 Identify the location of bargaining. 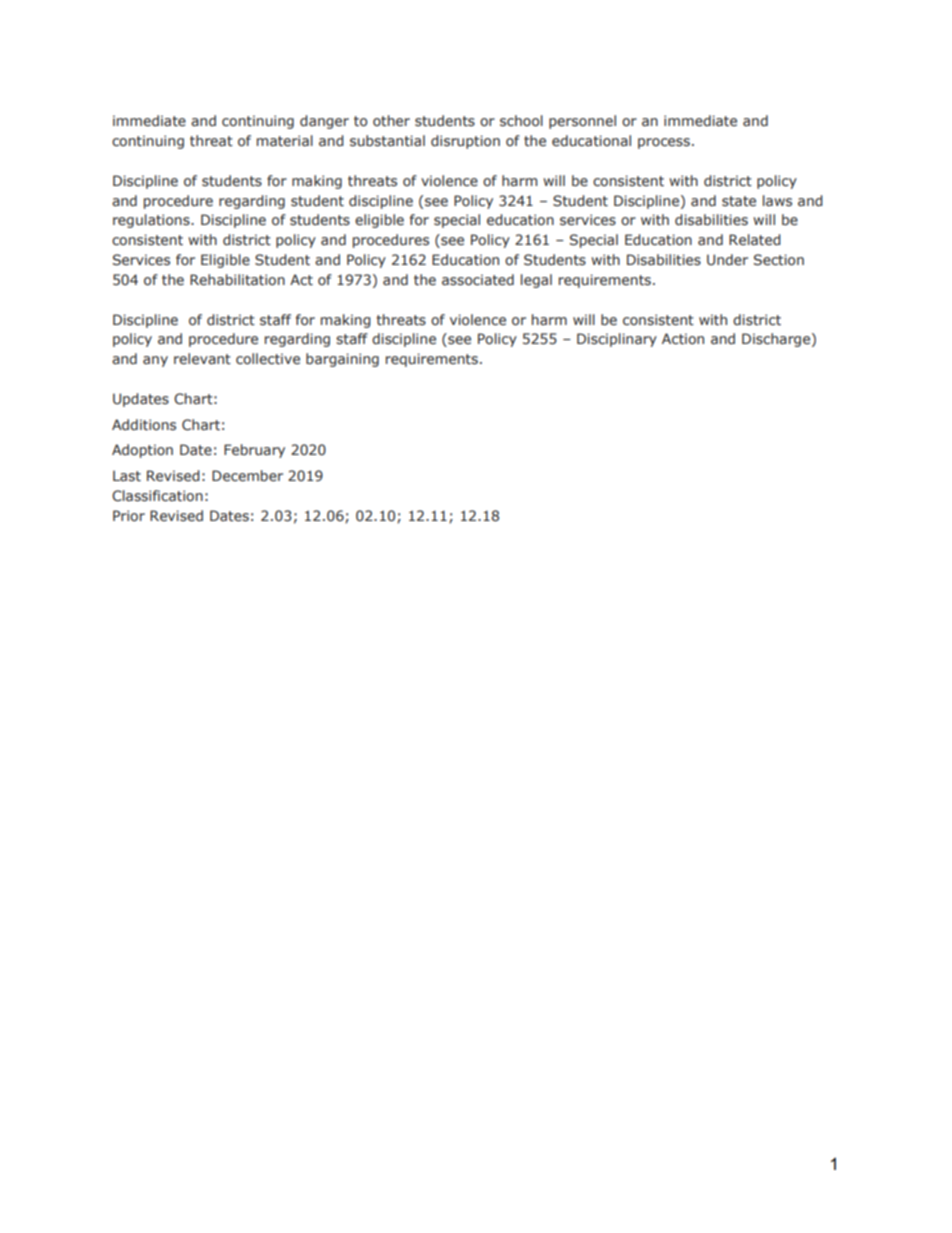
(342, 360).
